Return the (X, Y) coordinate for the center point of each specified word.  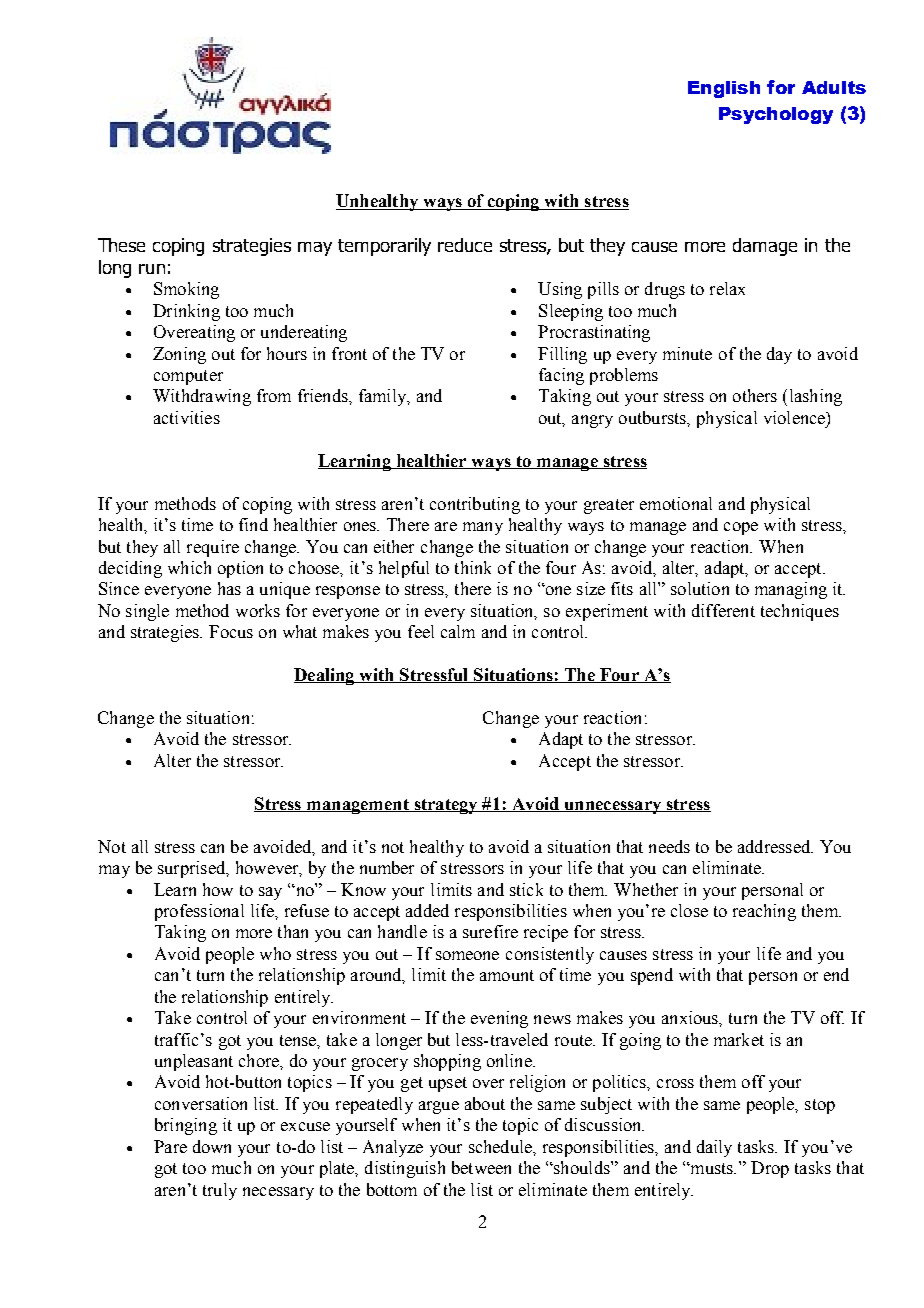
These (121, 245)
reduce (465, 245)
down (212, 1146)
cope (741, 528)
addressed (775, 846)
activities (187, 417)
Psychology (776, 115)
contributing (475, 505)
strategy (446, 806)
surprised (193, 869)
